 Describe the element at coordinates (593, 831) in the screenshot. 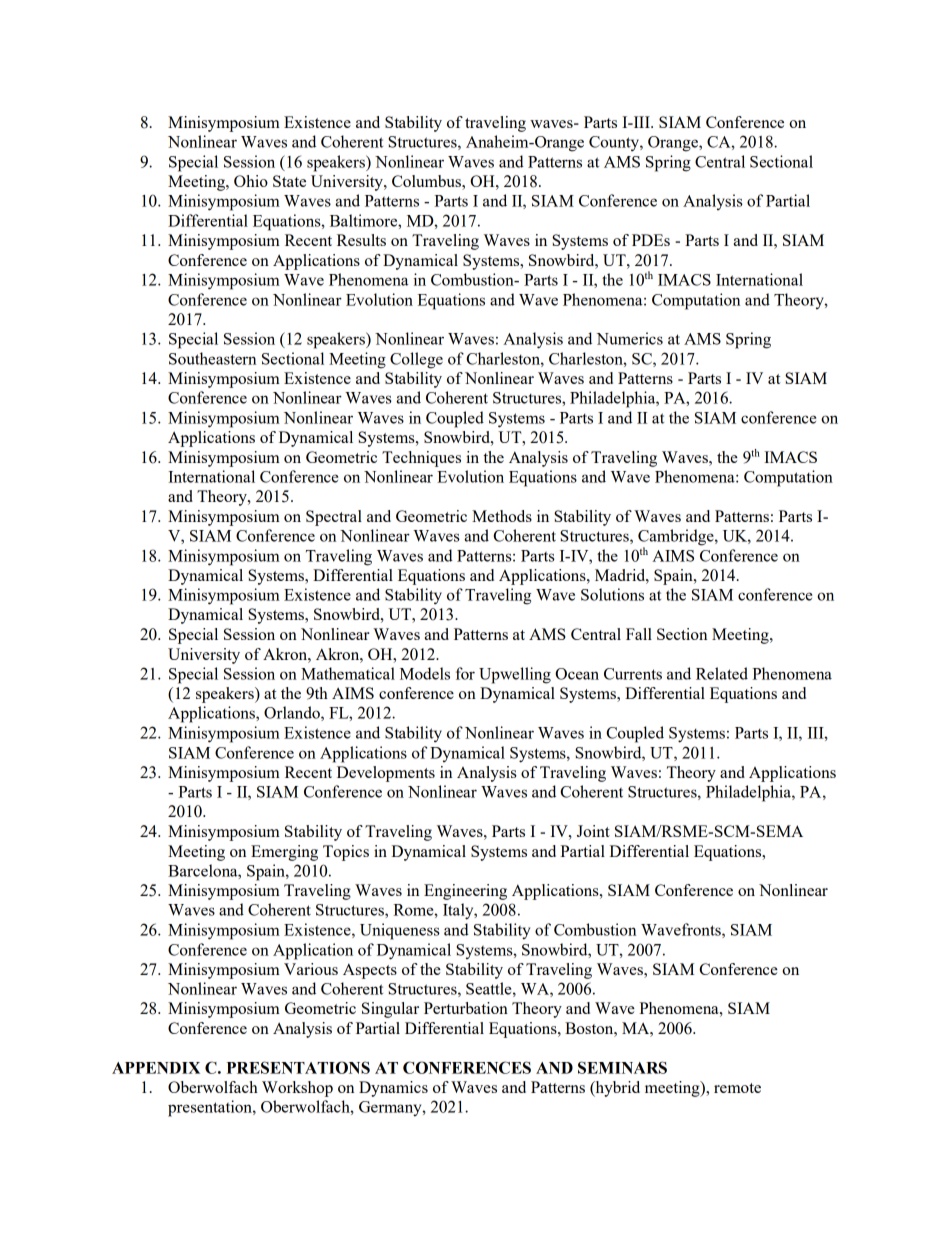

I see `Joint` at that location.
